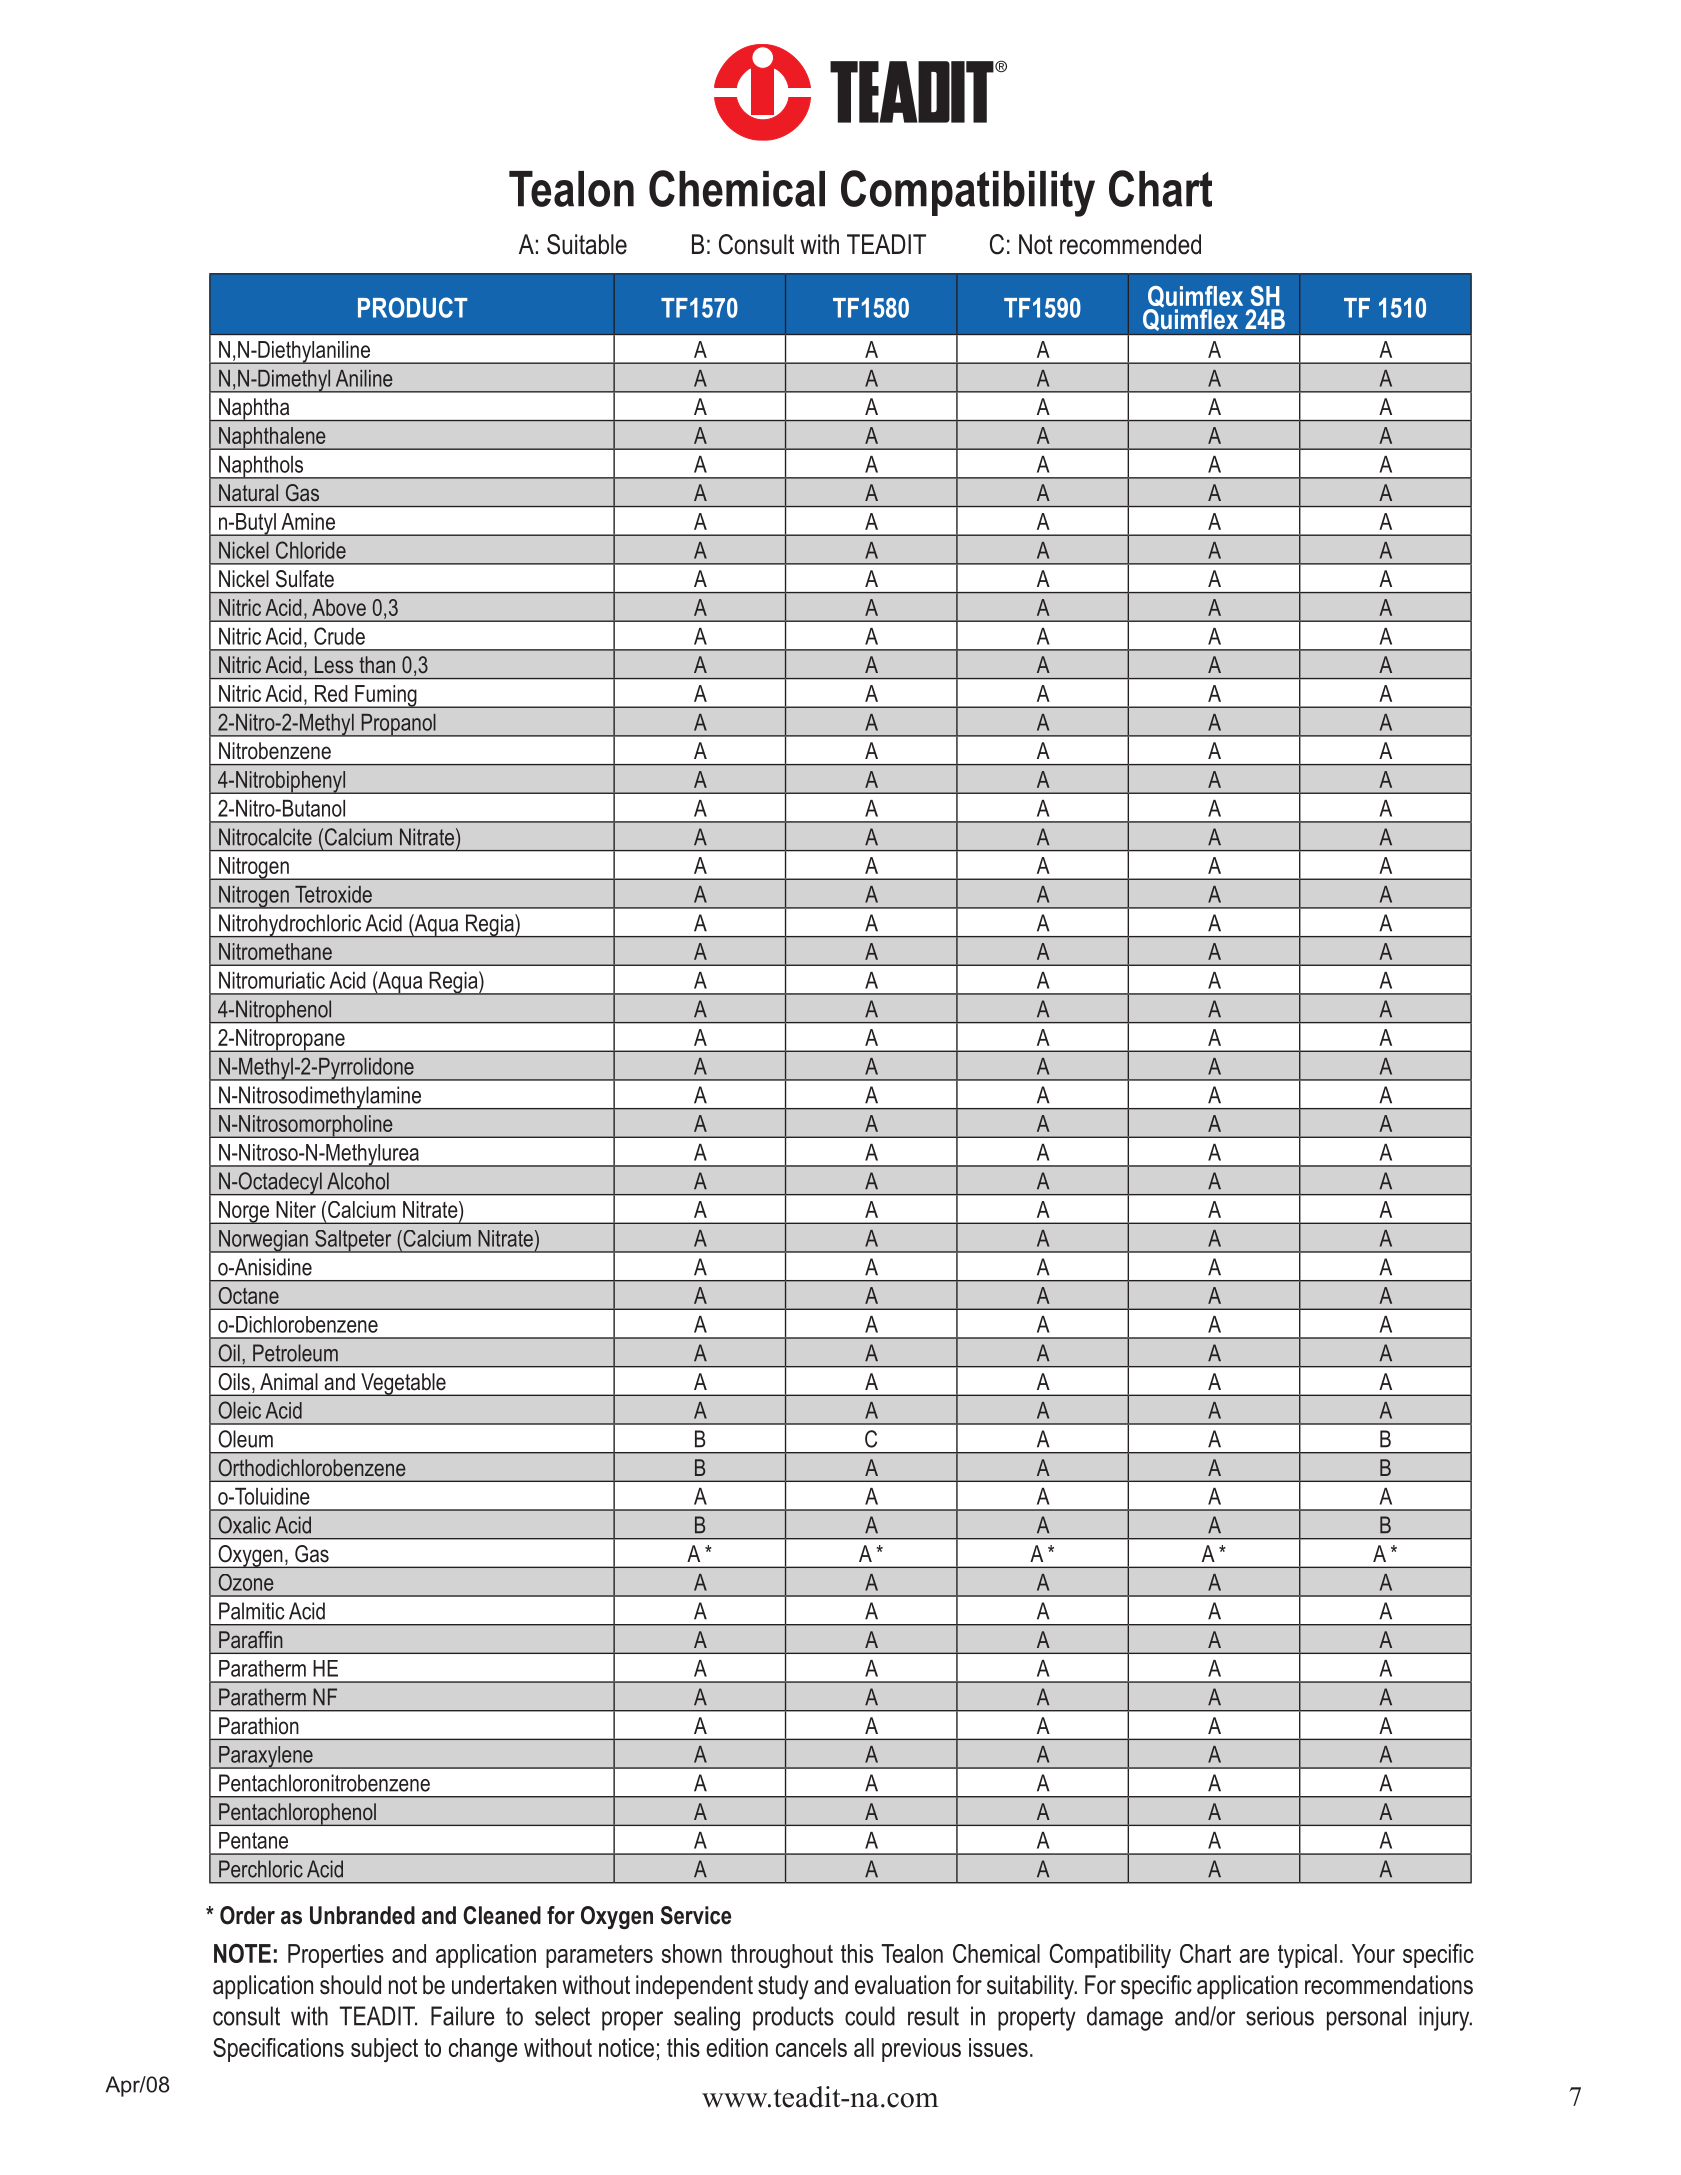  What do you see at coordinates (1280, 2016) in the document?
I see `serious` at bounding box center [1280, 2016].
